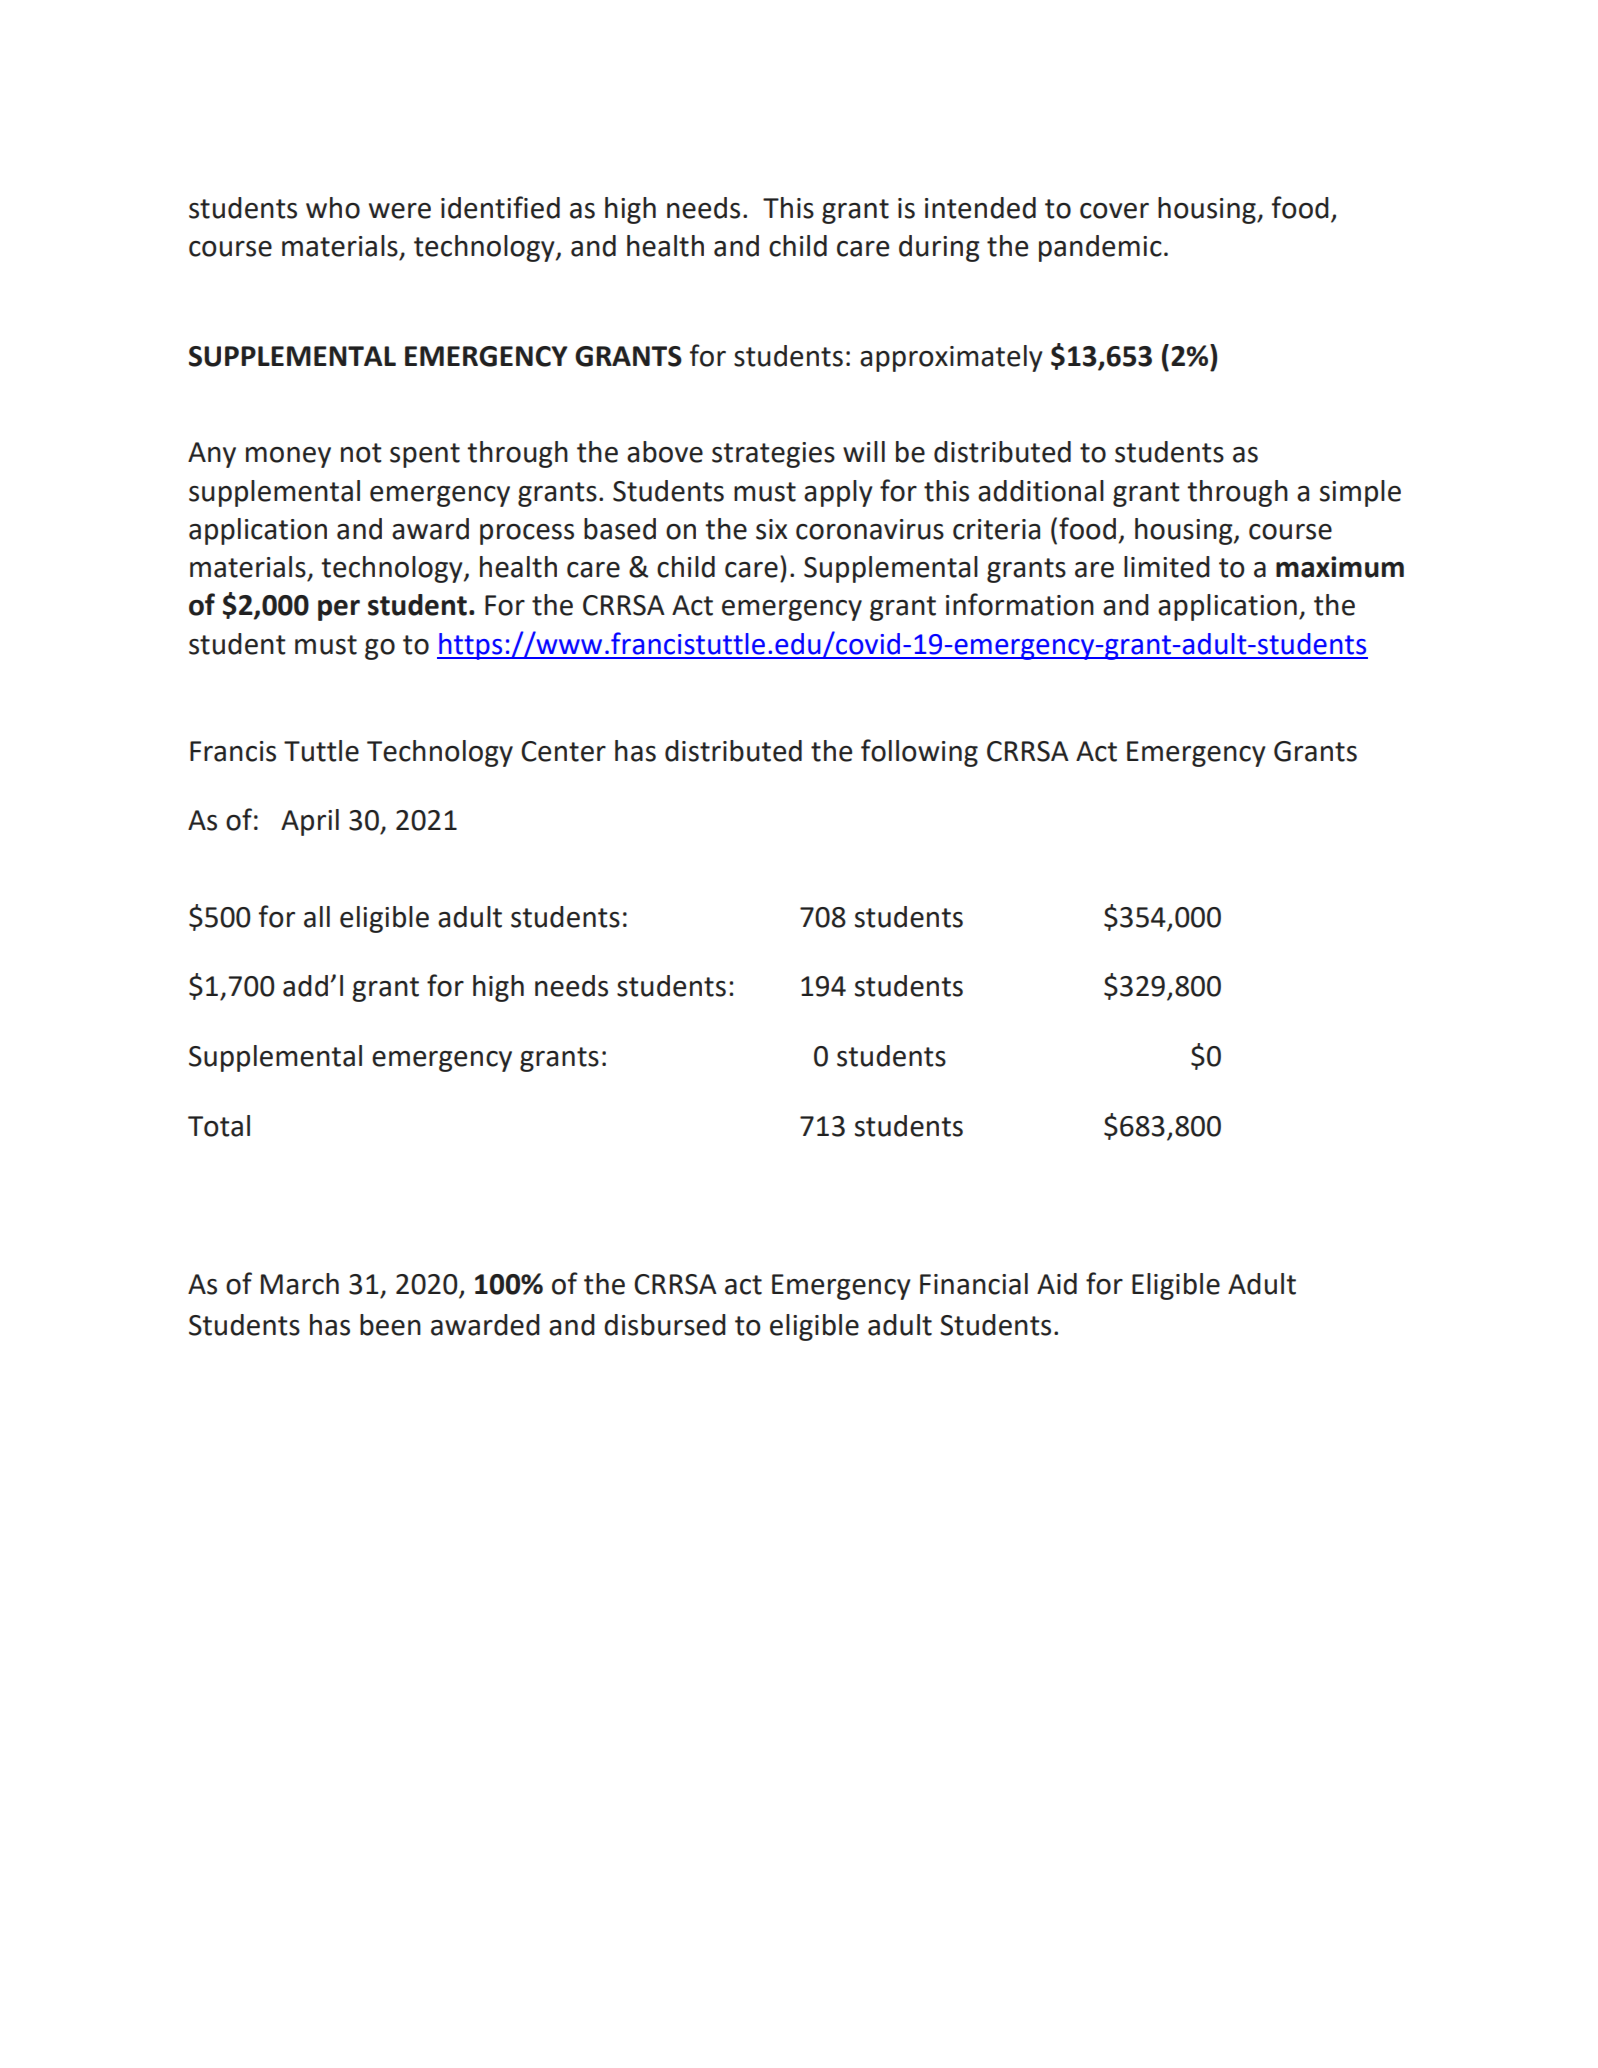 This image has width=1598, height=2068. Describe the element at coordinates (919, 753) in the image. I see `following` at that location.
